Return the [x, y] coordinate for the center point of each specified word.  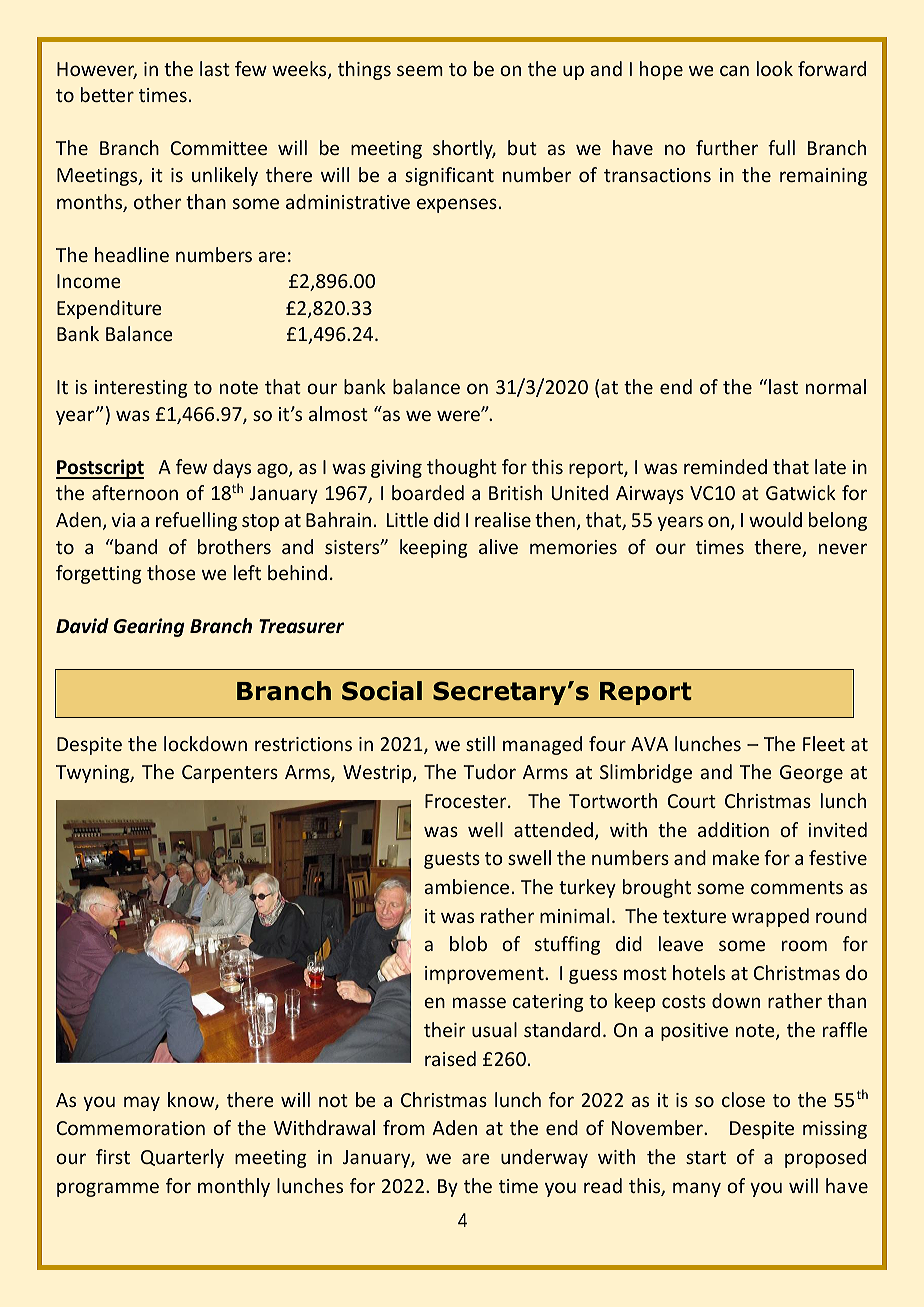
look [775, 68]
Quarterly [182, 1158]
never [843, 548]
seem [420, 70]
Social [382, 691]
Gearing [149, 627]
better [107, 94]
